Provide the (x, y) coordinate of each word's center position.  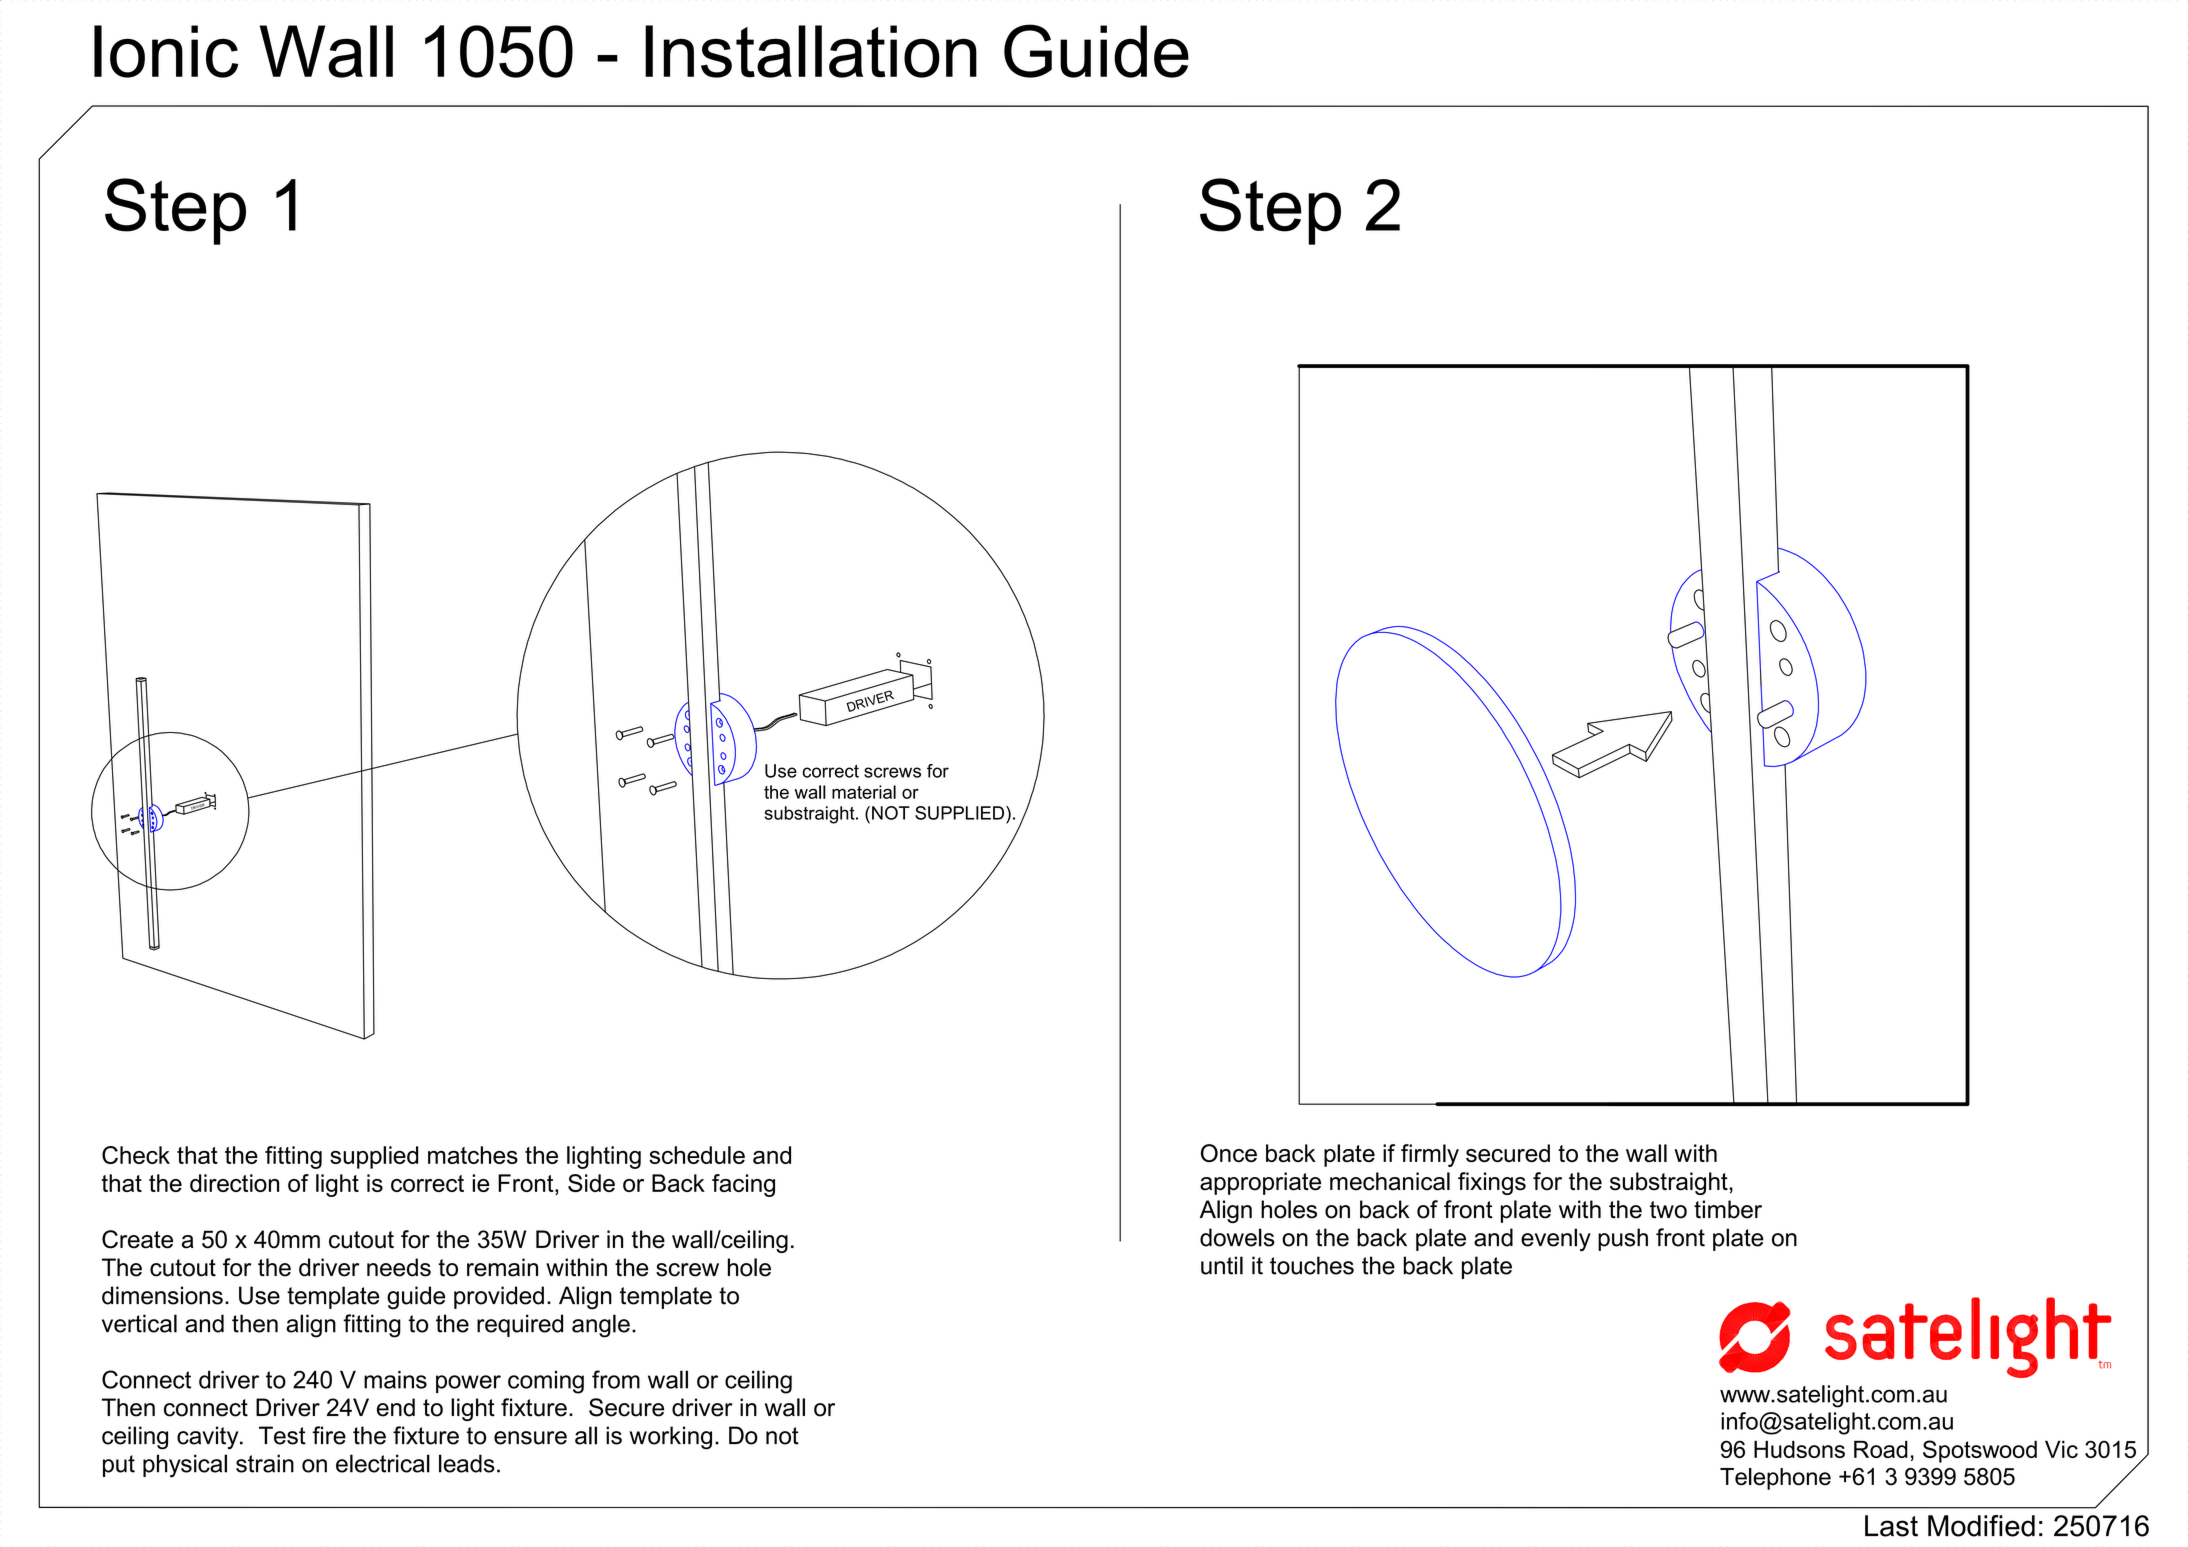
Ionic (166, 51)
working (670, 1438)
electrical (383, 1463)
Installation (811, 51)
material (864, 792)
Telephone (1775, 1479)
